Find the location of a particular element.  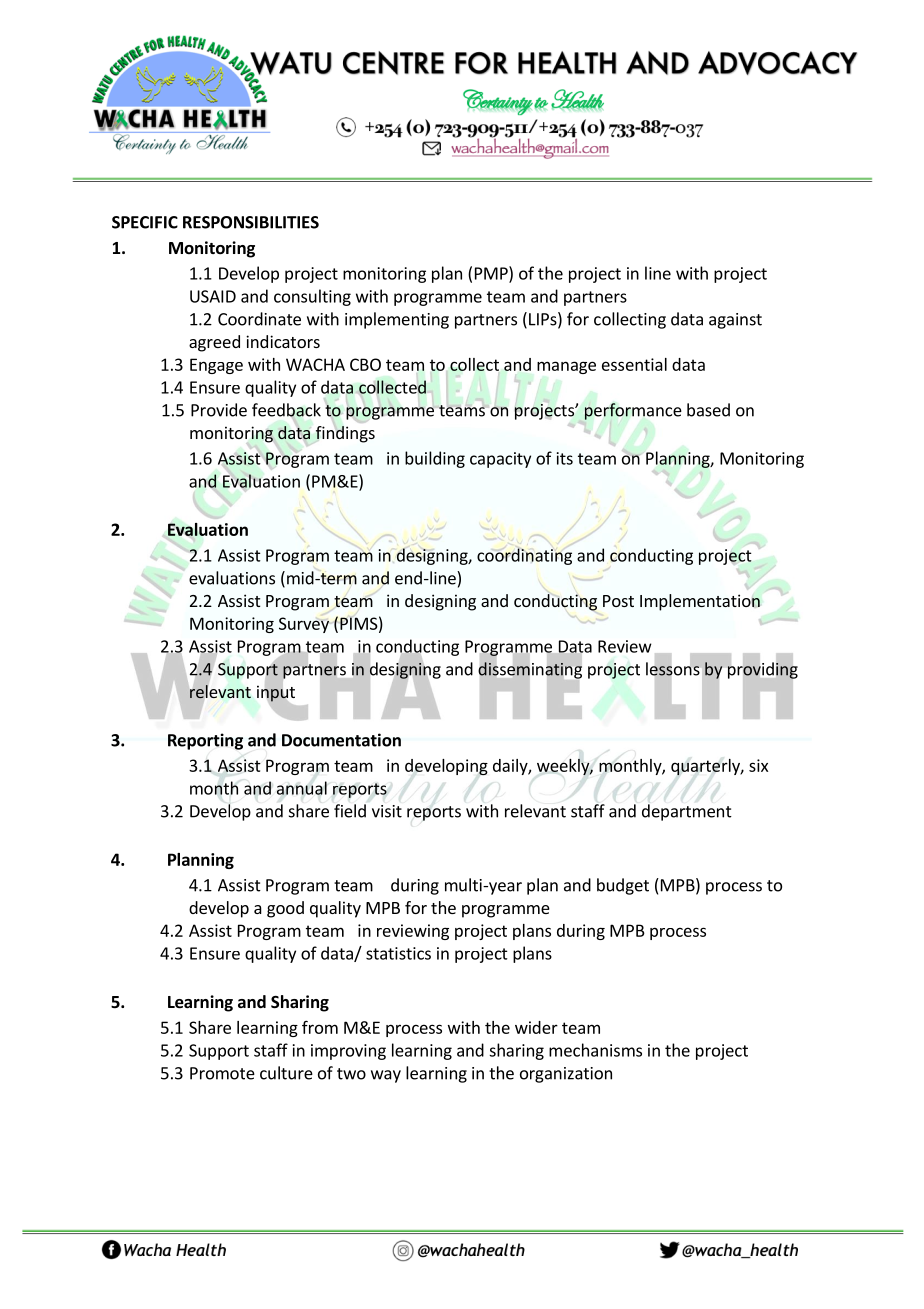

Implementation is located at coordinates (700, 602).
